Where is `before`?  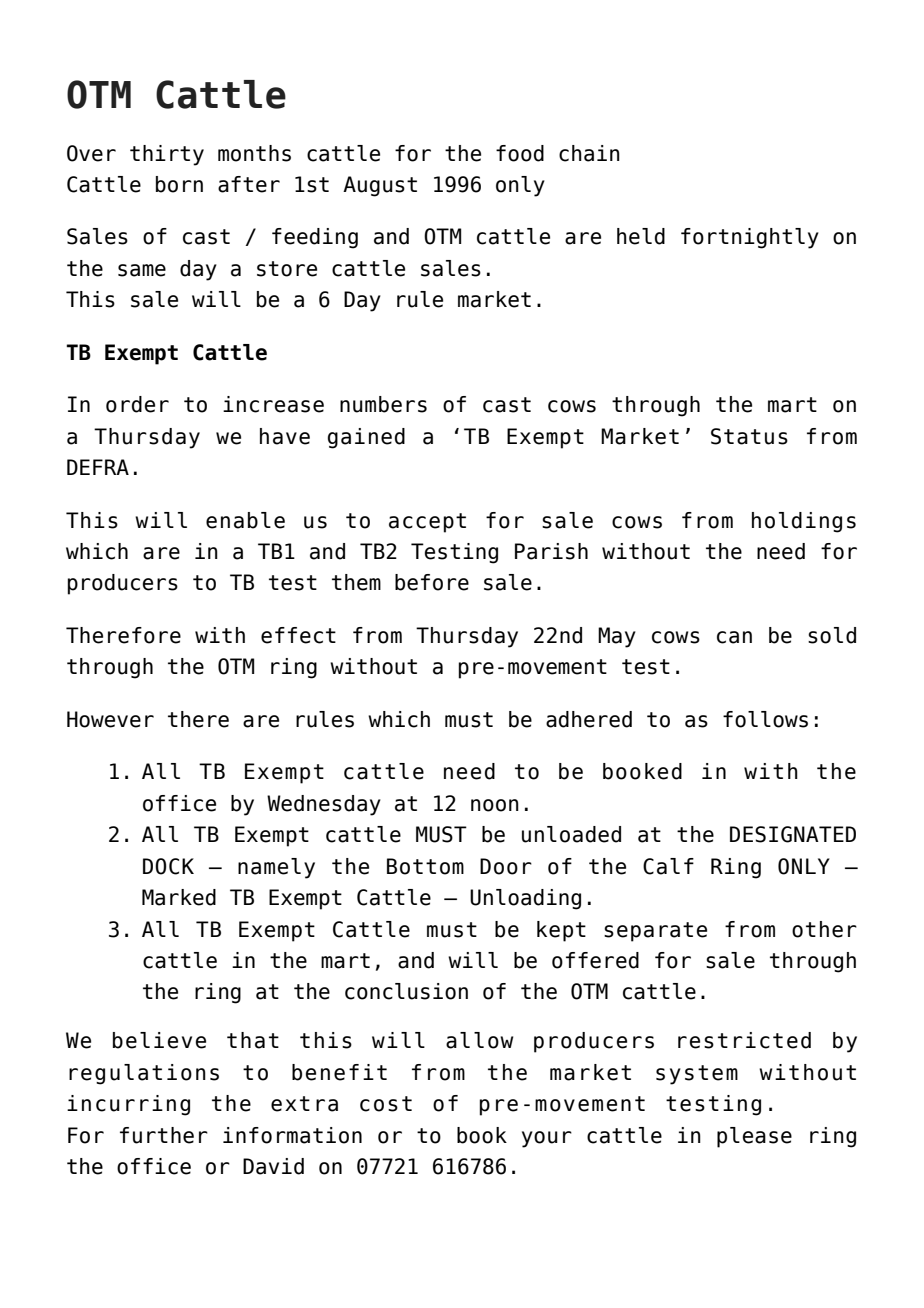
before is located at coordinates (432, 582).
